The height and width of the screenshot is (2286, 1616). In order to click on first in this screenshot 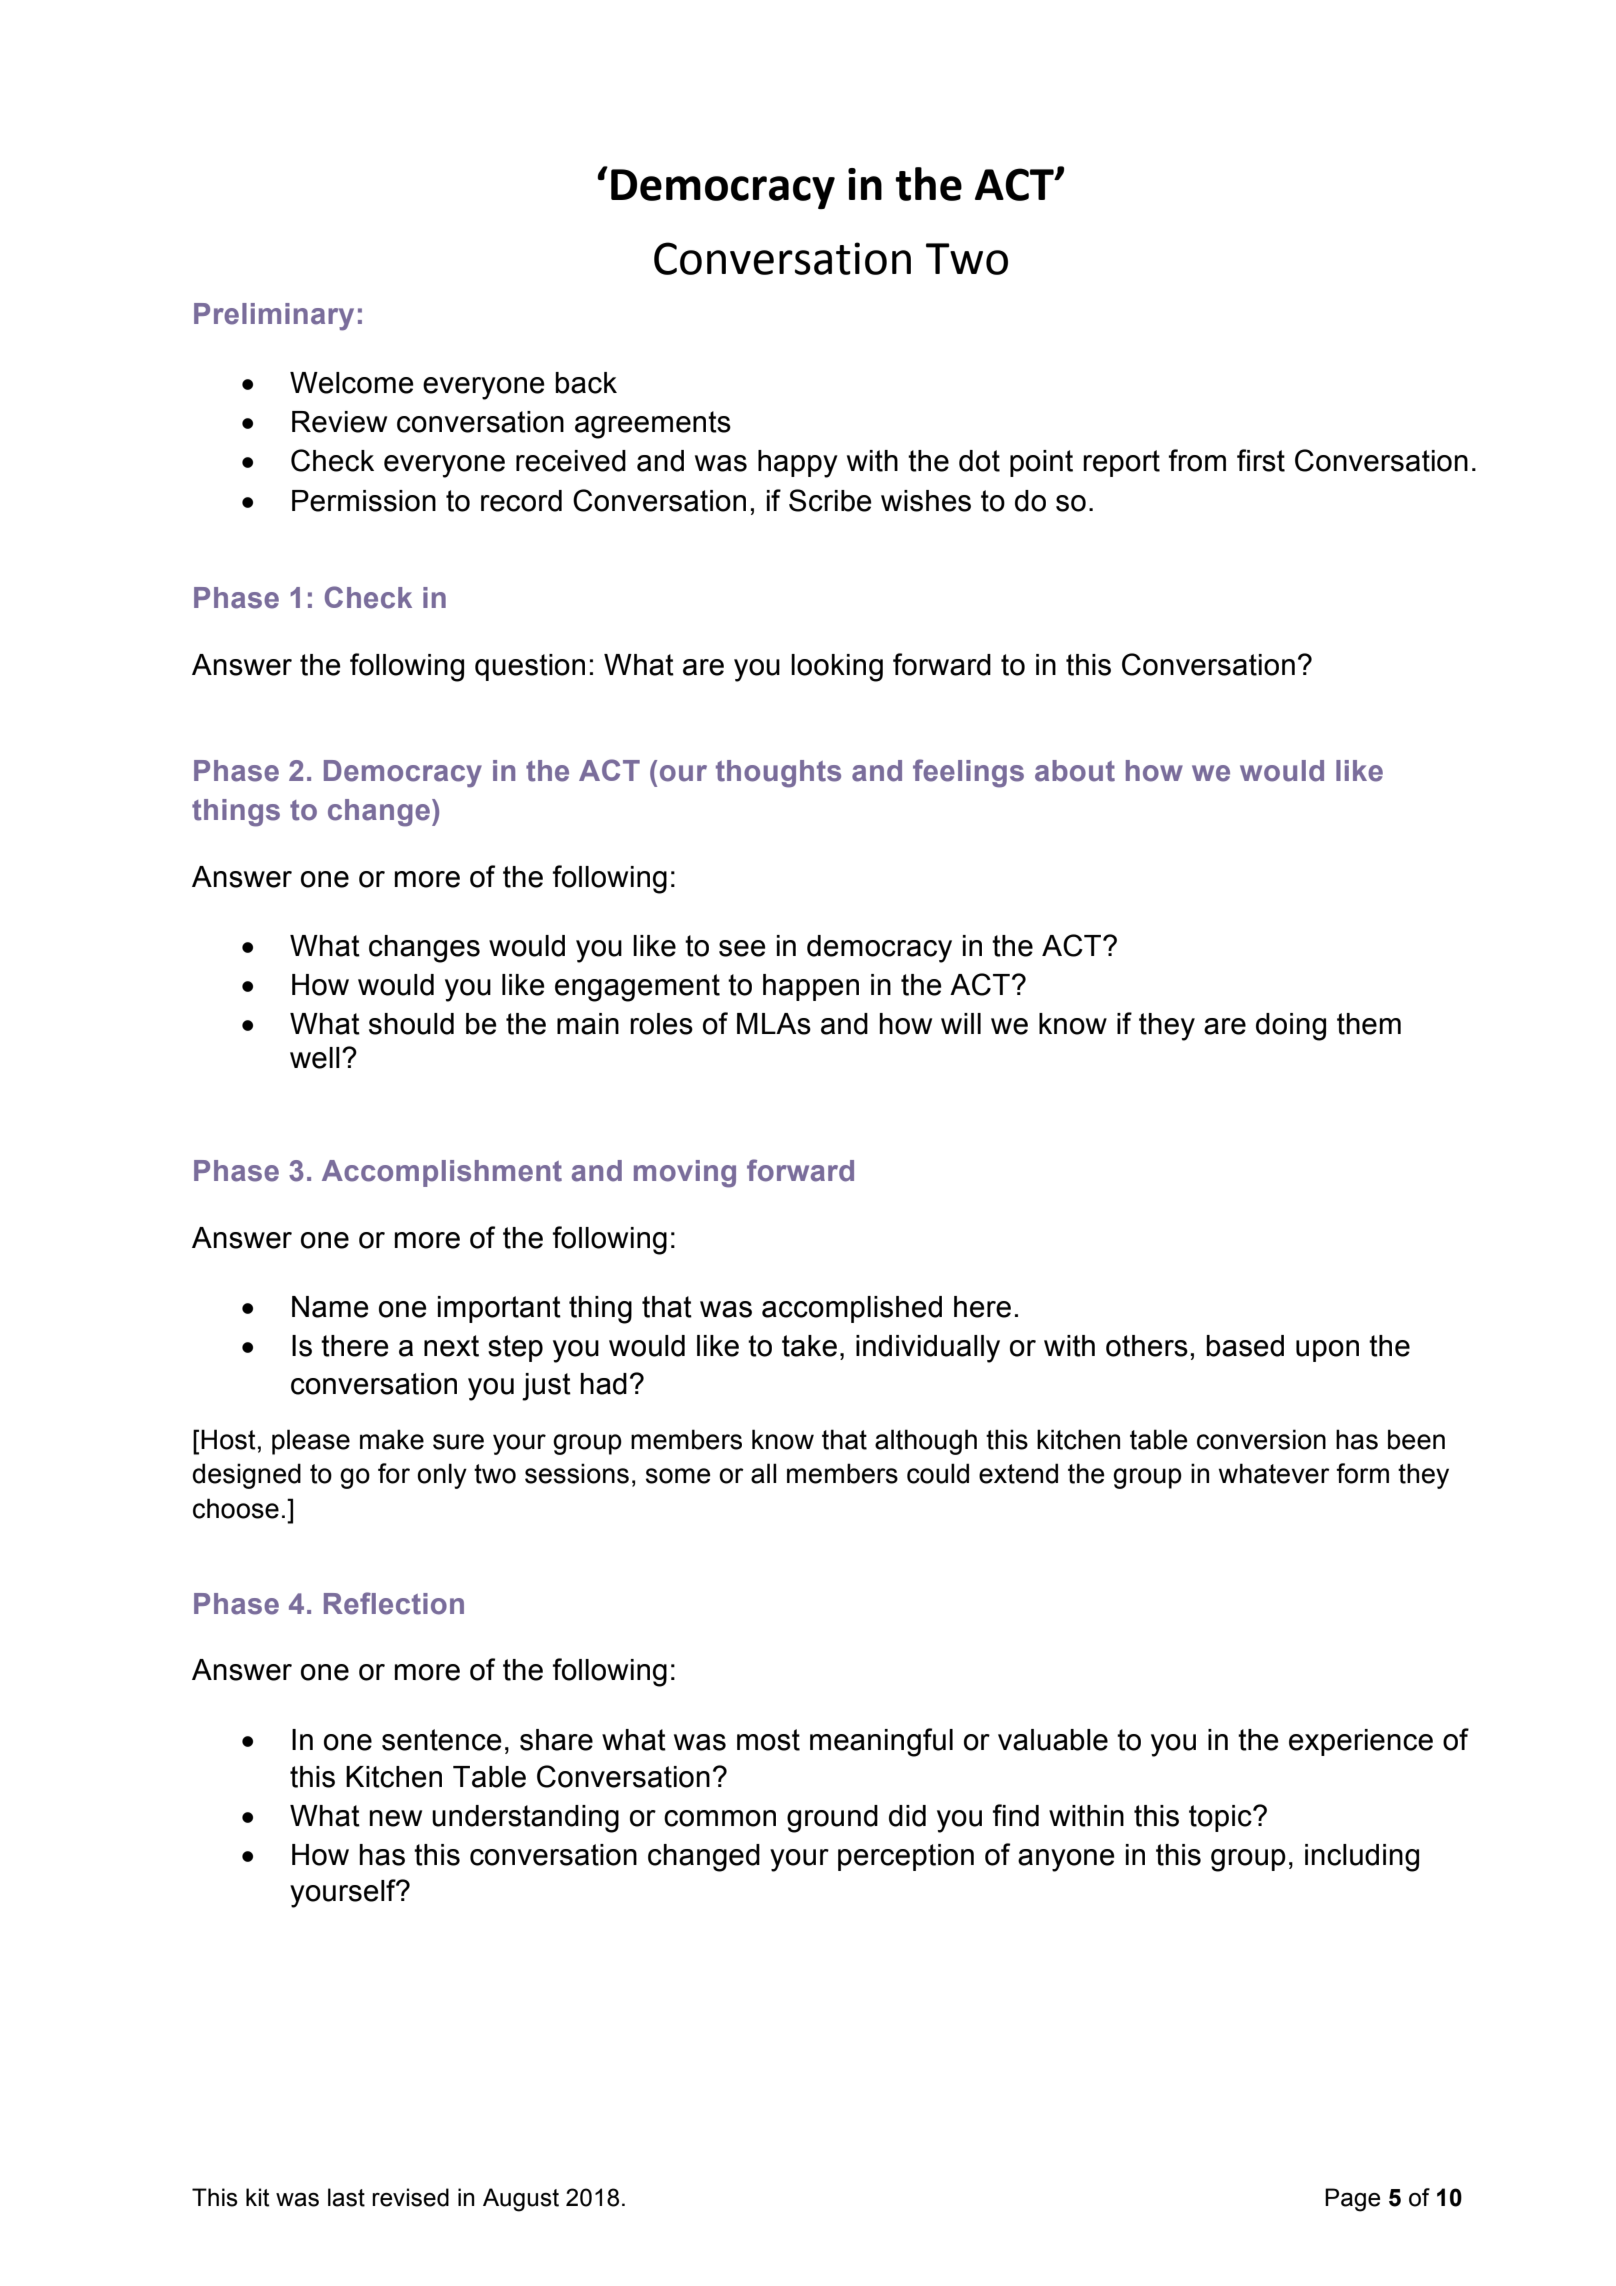, I will do `click(1261, 460)`.
